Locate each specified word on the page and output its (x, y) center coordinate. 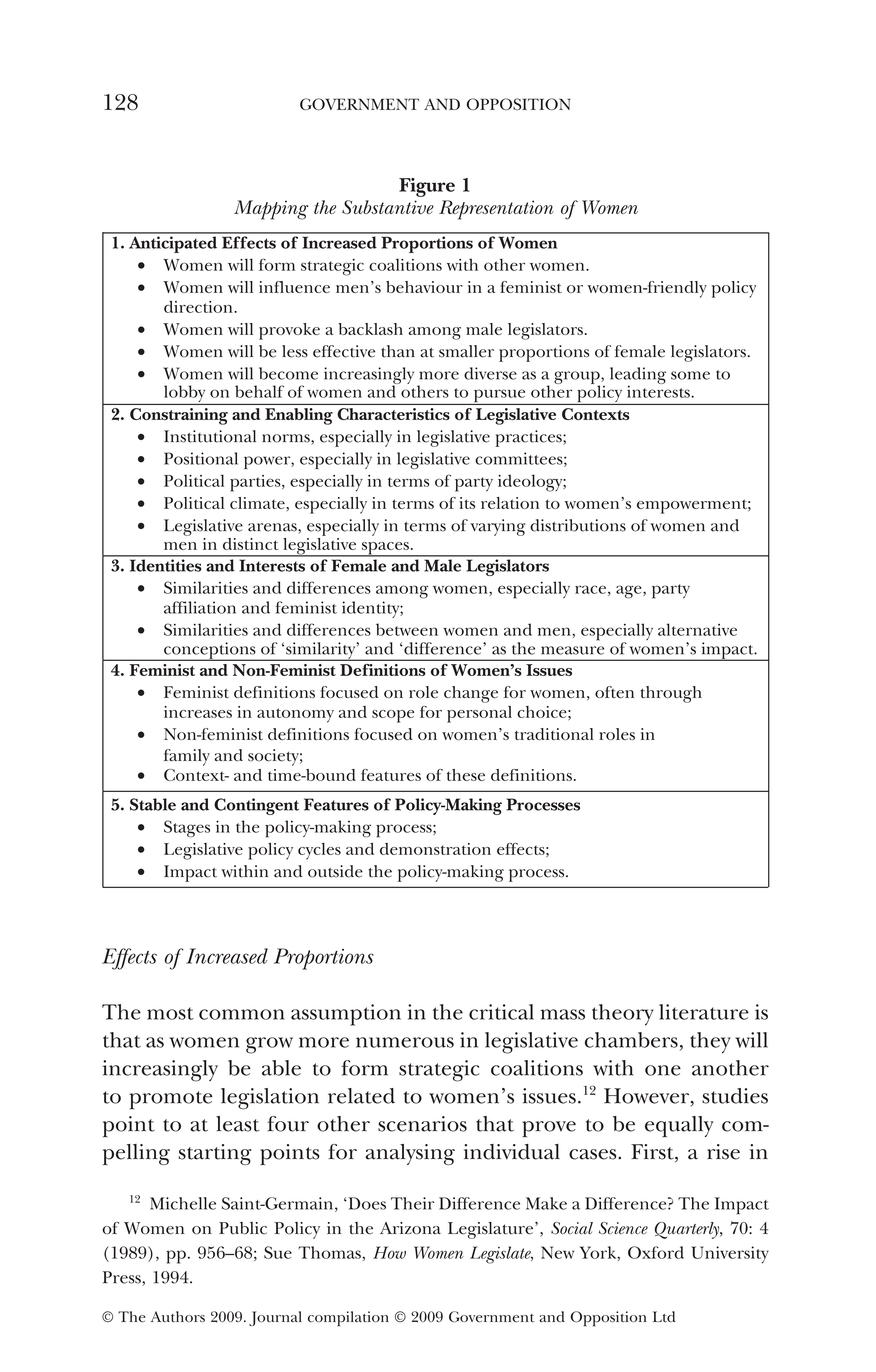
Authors (178, 1317)
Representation (496, 210)
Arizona (410, 1228)
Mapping (271, 210)
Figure (427, 187)
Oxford (656, 1252)
